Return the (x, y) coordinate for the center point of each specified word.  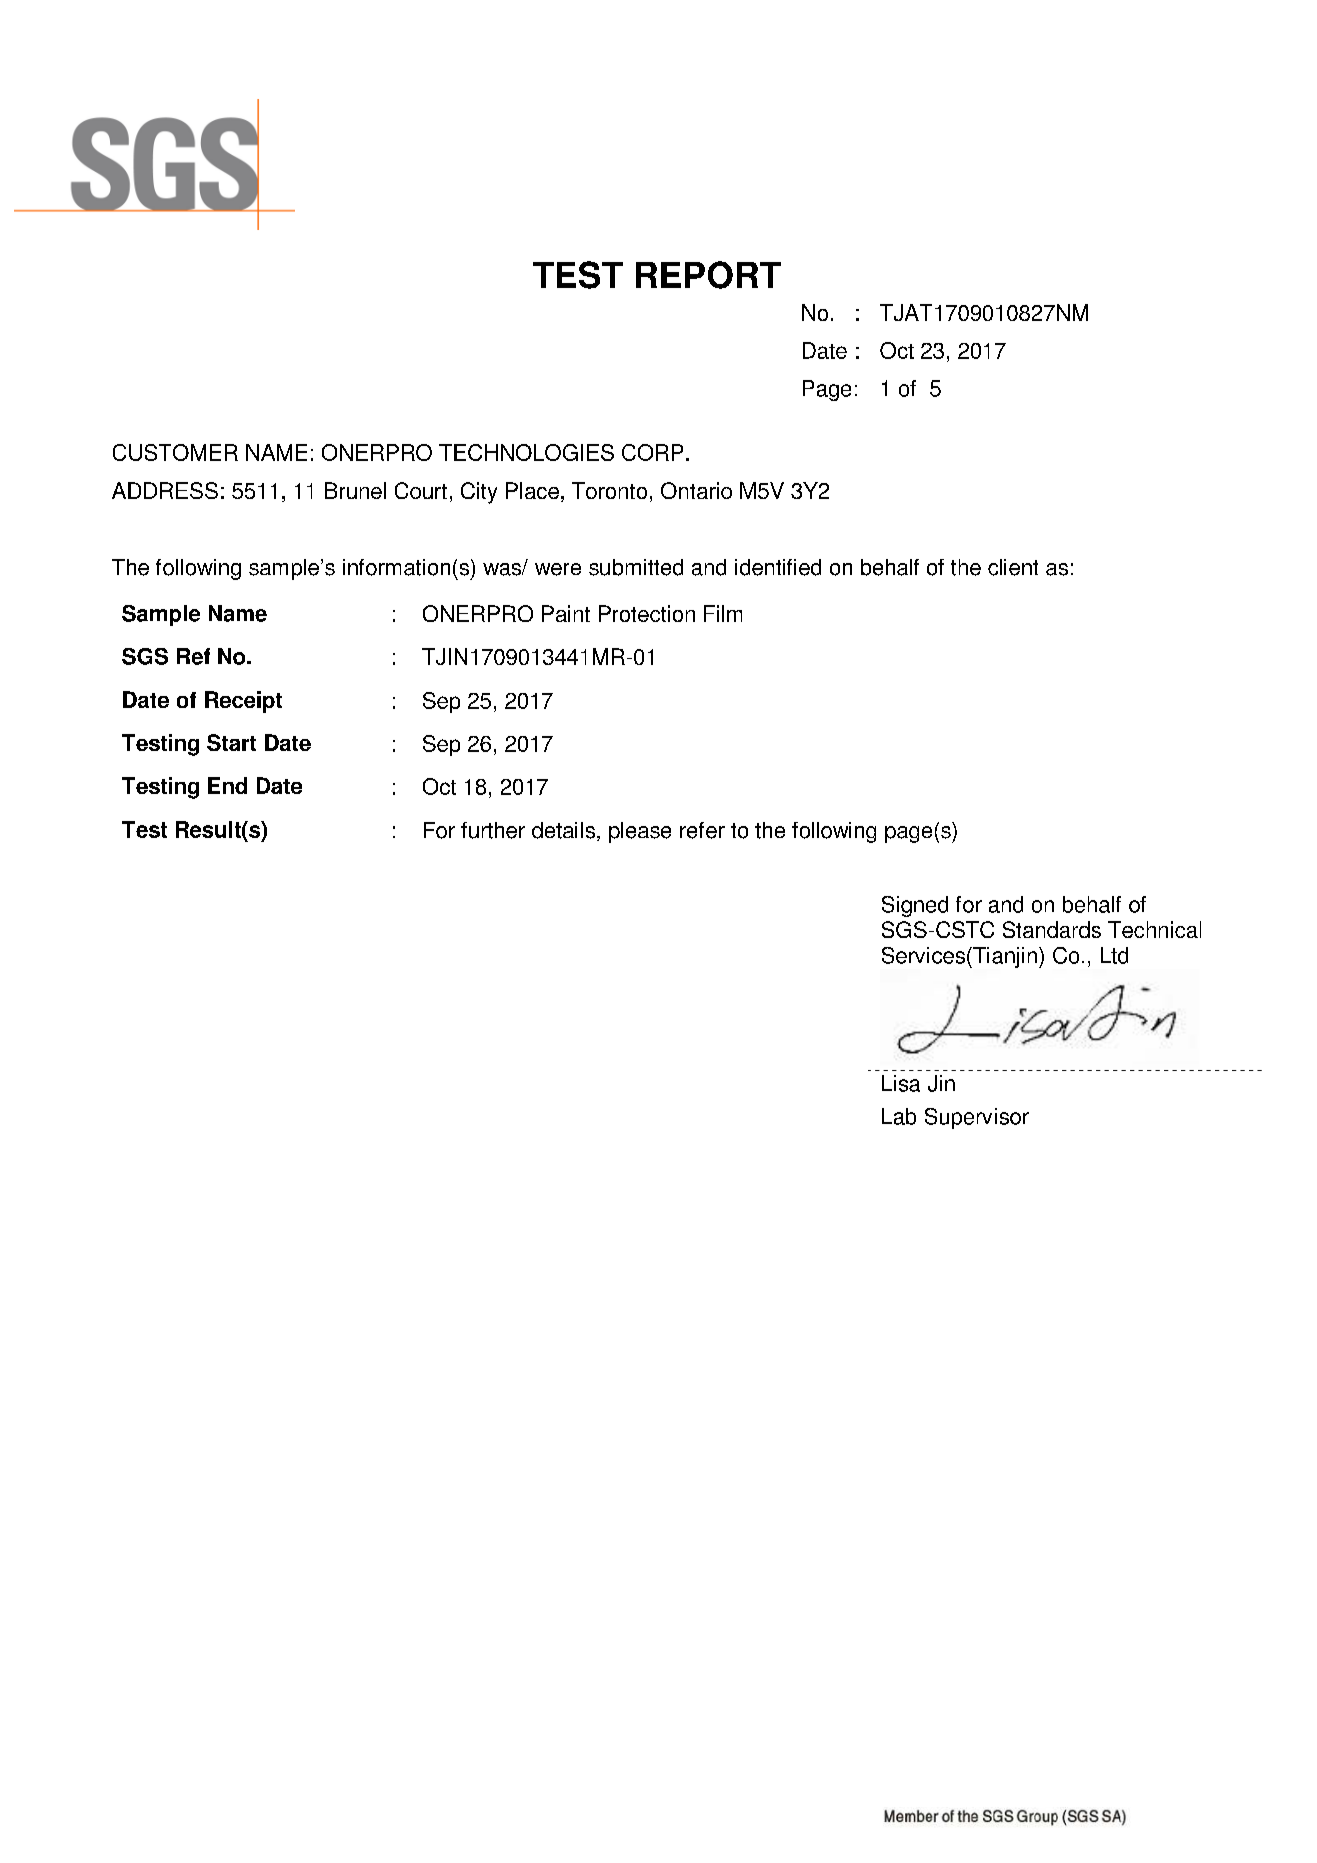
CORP (652, 452)
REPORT (708, 275)
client (1013, 567)
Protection (647, 613)
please (640, 832)
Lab (899, 1116)
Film (723, 613)
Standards (1052, 929)
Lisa (901, 1083)
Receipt (243, 702)
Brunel (355, 490)
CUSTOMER (175, 452)
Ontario (696, 490)
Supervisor (977, 1118)
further (493, 830)
